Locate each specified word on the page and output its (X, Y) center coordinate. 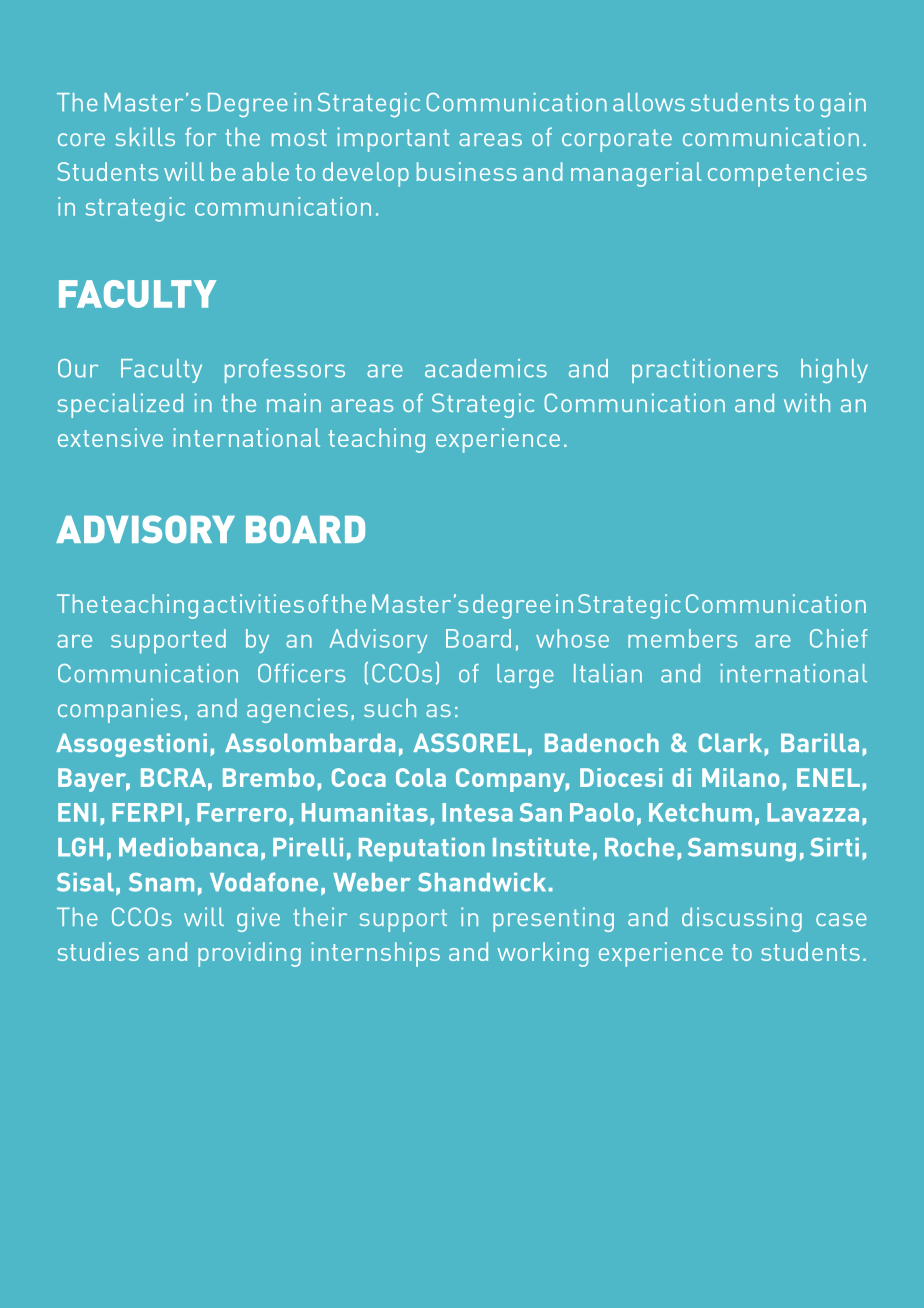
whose (572, 638)
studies (98, 951)
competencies (787, 174)
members (682, 638)
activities (253, 603)
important (393, 139)
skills (145, 136)
